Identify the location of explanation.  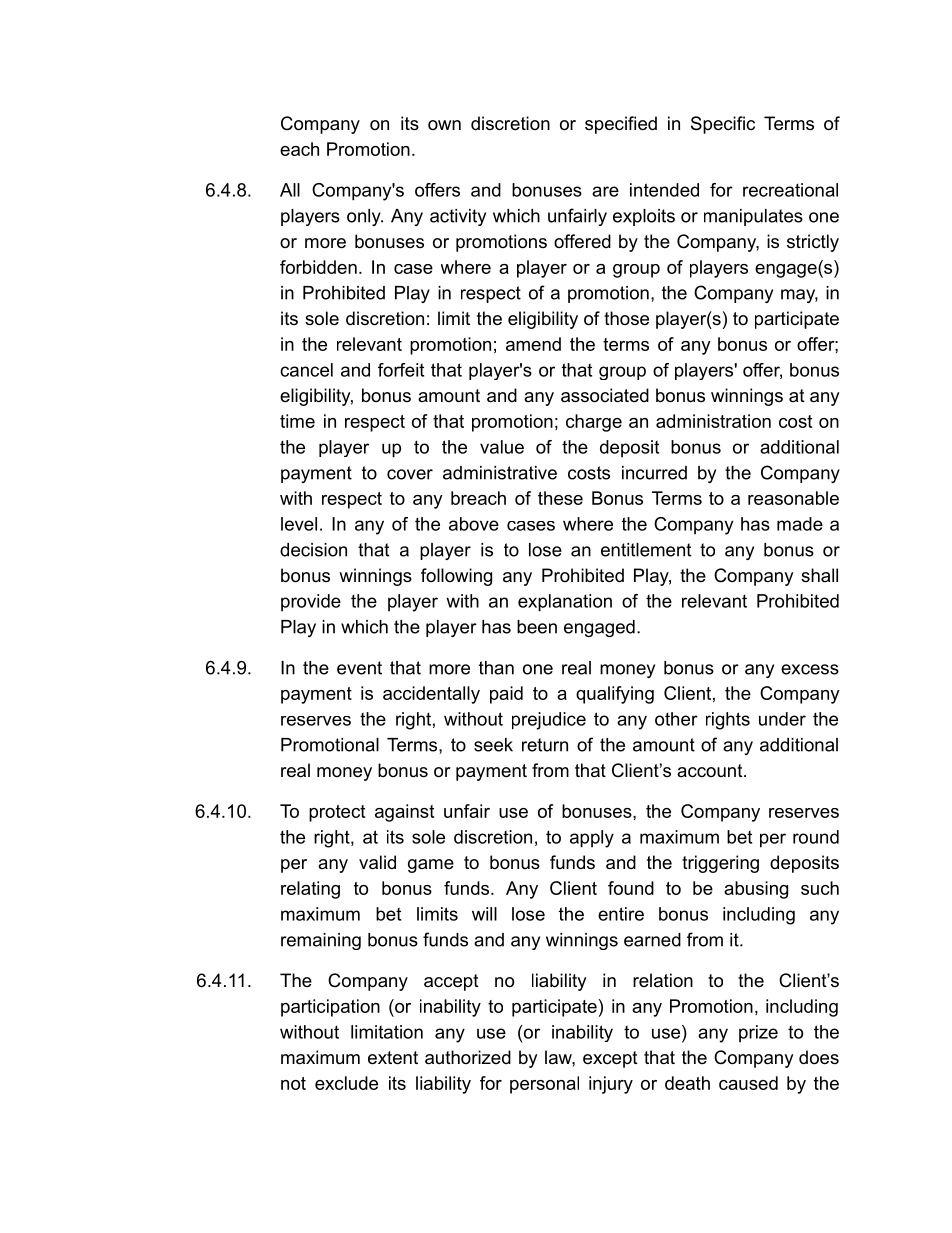
(565, 603).
